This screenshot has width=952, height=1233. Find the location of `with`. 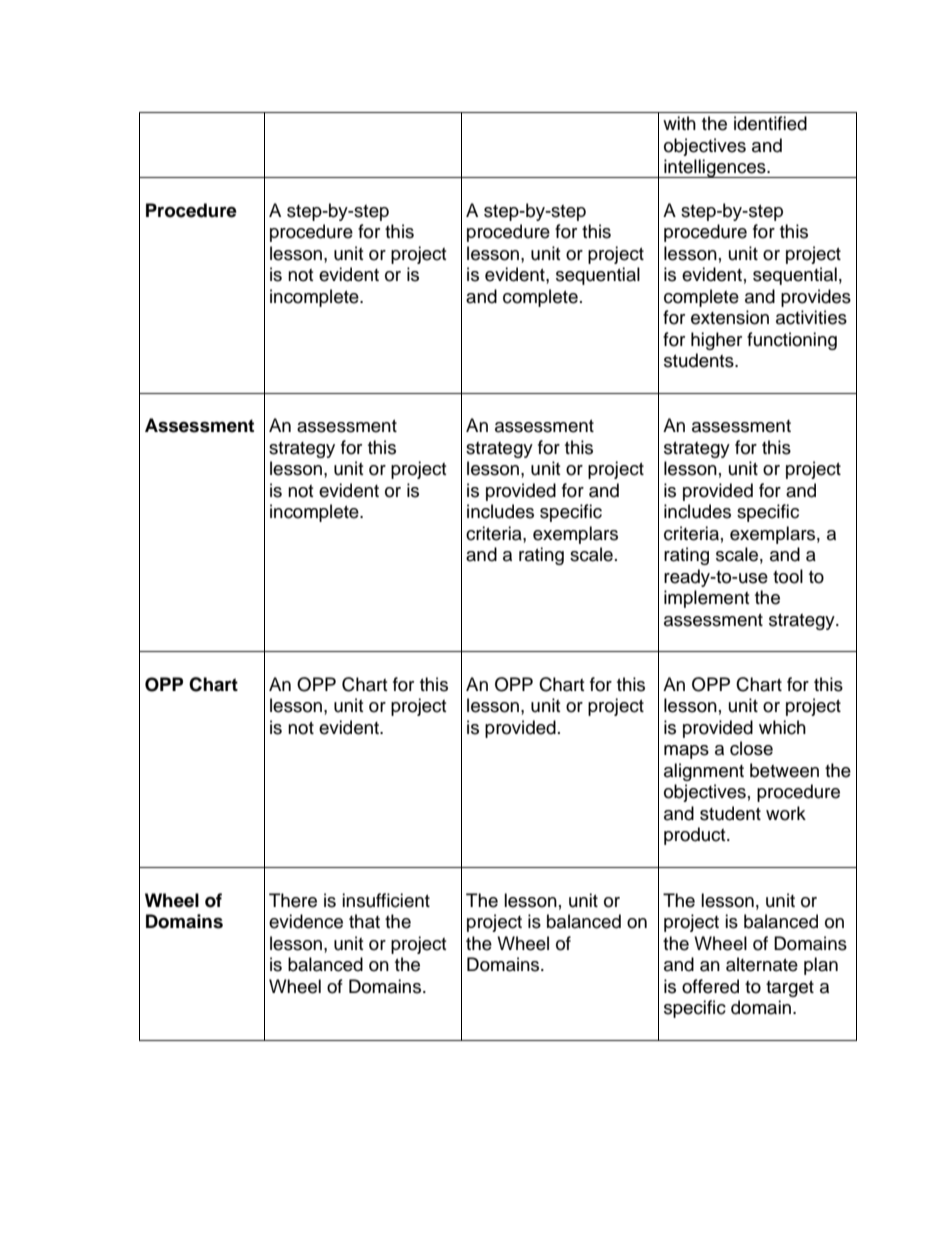

with is located at coordinates (679, 123).
